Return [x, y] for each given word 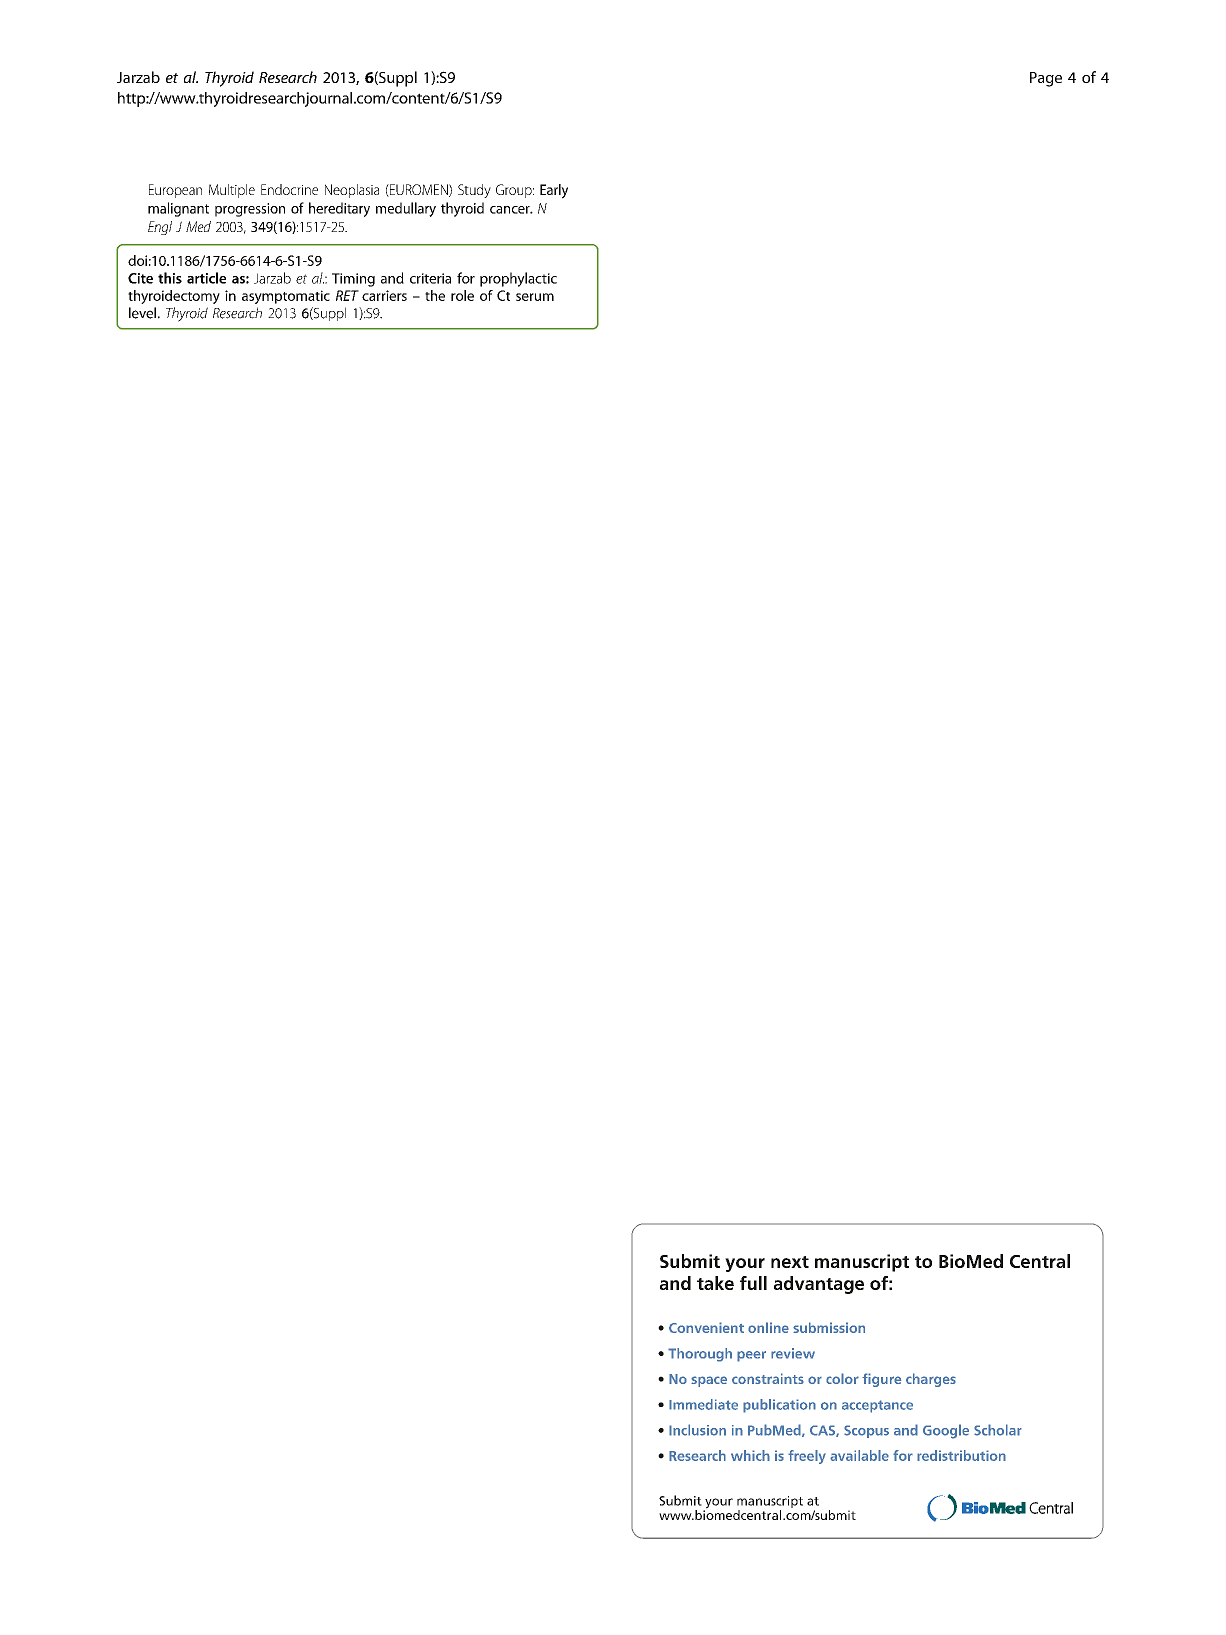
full [753, 1283]
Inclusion [697, 1430]
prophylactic [518, 279]
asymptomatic [286, 297]
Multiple [232, 191]
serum [535, 297]
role [462, 295]
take [715, 1283]
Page [1046, 79]
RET [347, 295]
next [790, 1262]
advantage [819, 1285]
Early [554, 191]
